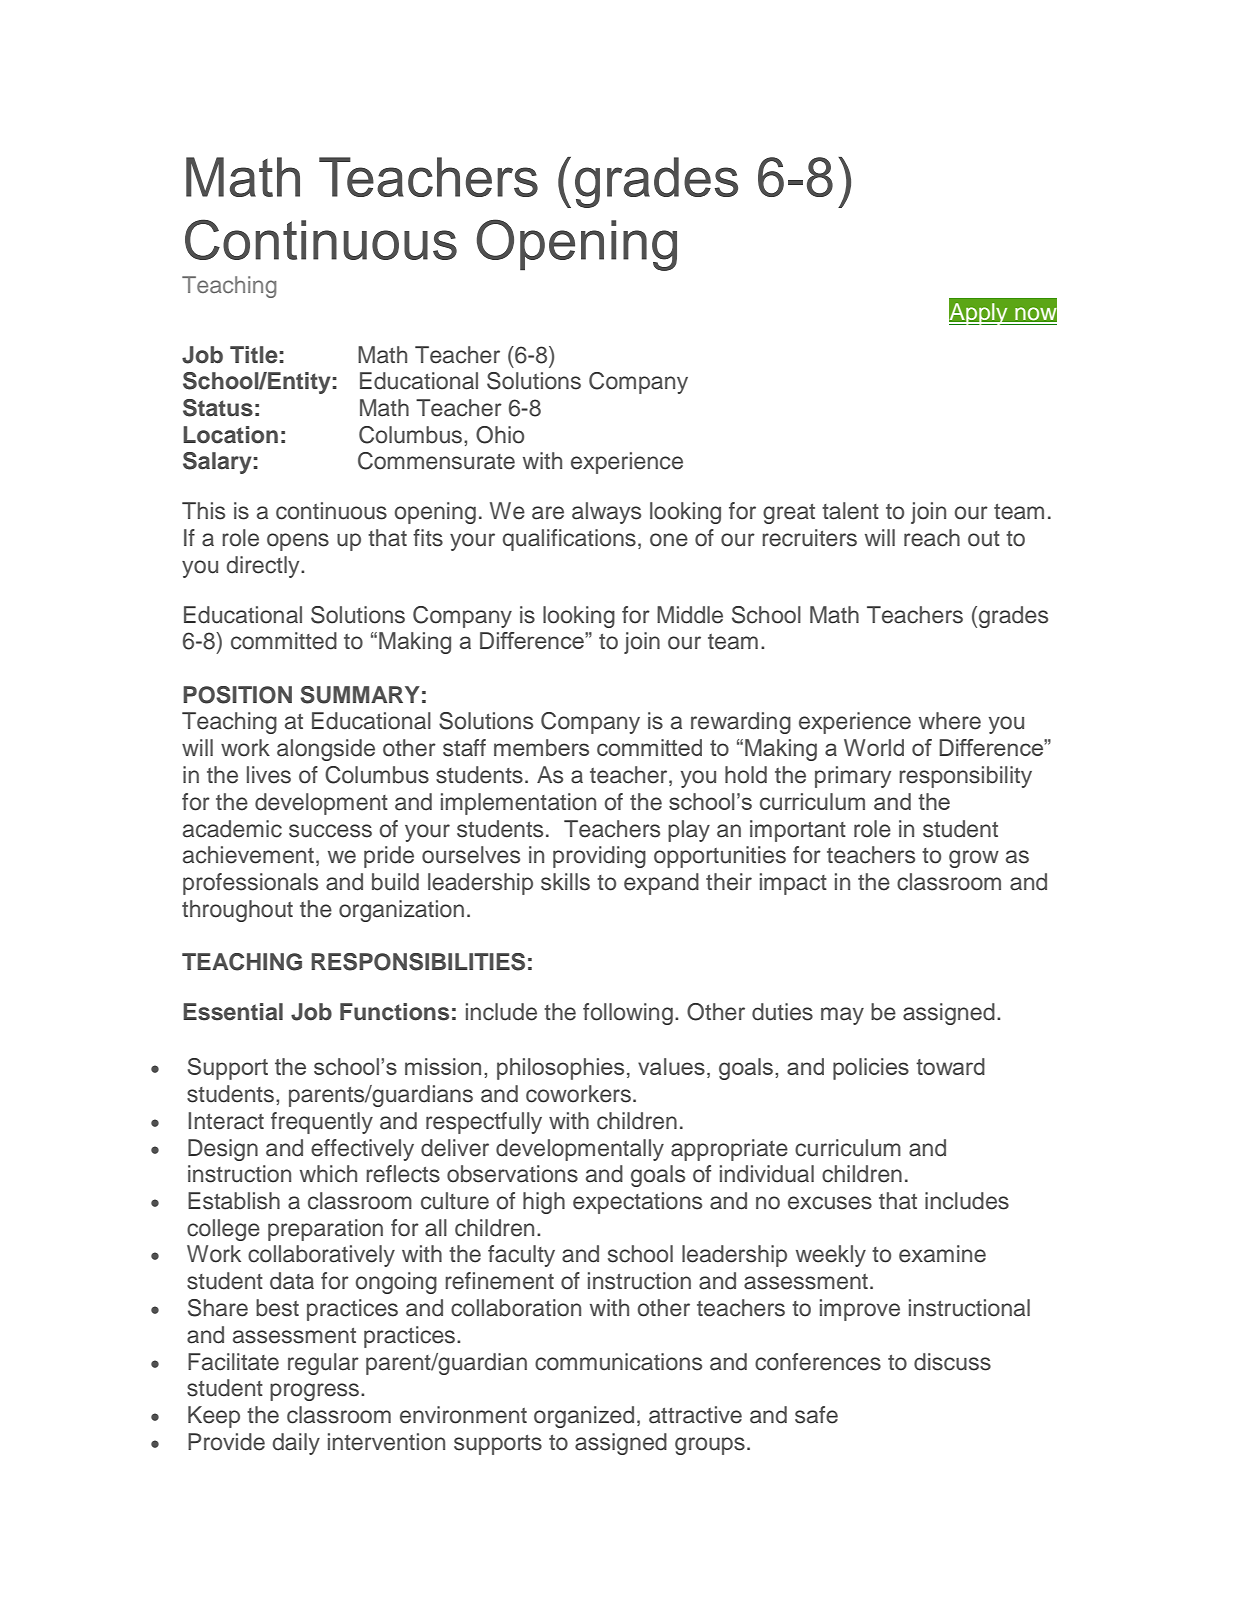 The image size is (1239, 1603). What do you see at coordinates (316, 1392) in the screenshot?
I see `progress` at bounding box center [316, 1392].
